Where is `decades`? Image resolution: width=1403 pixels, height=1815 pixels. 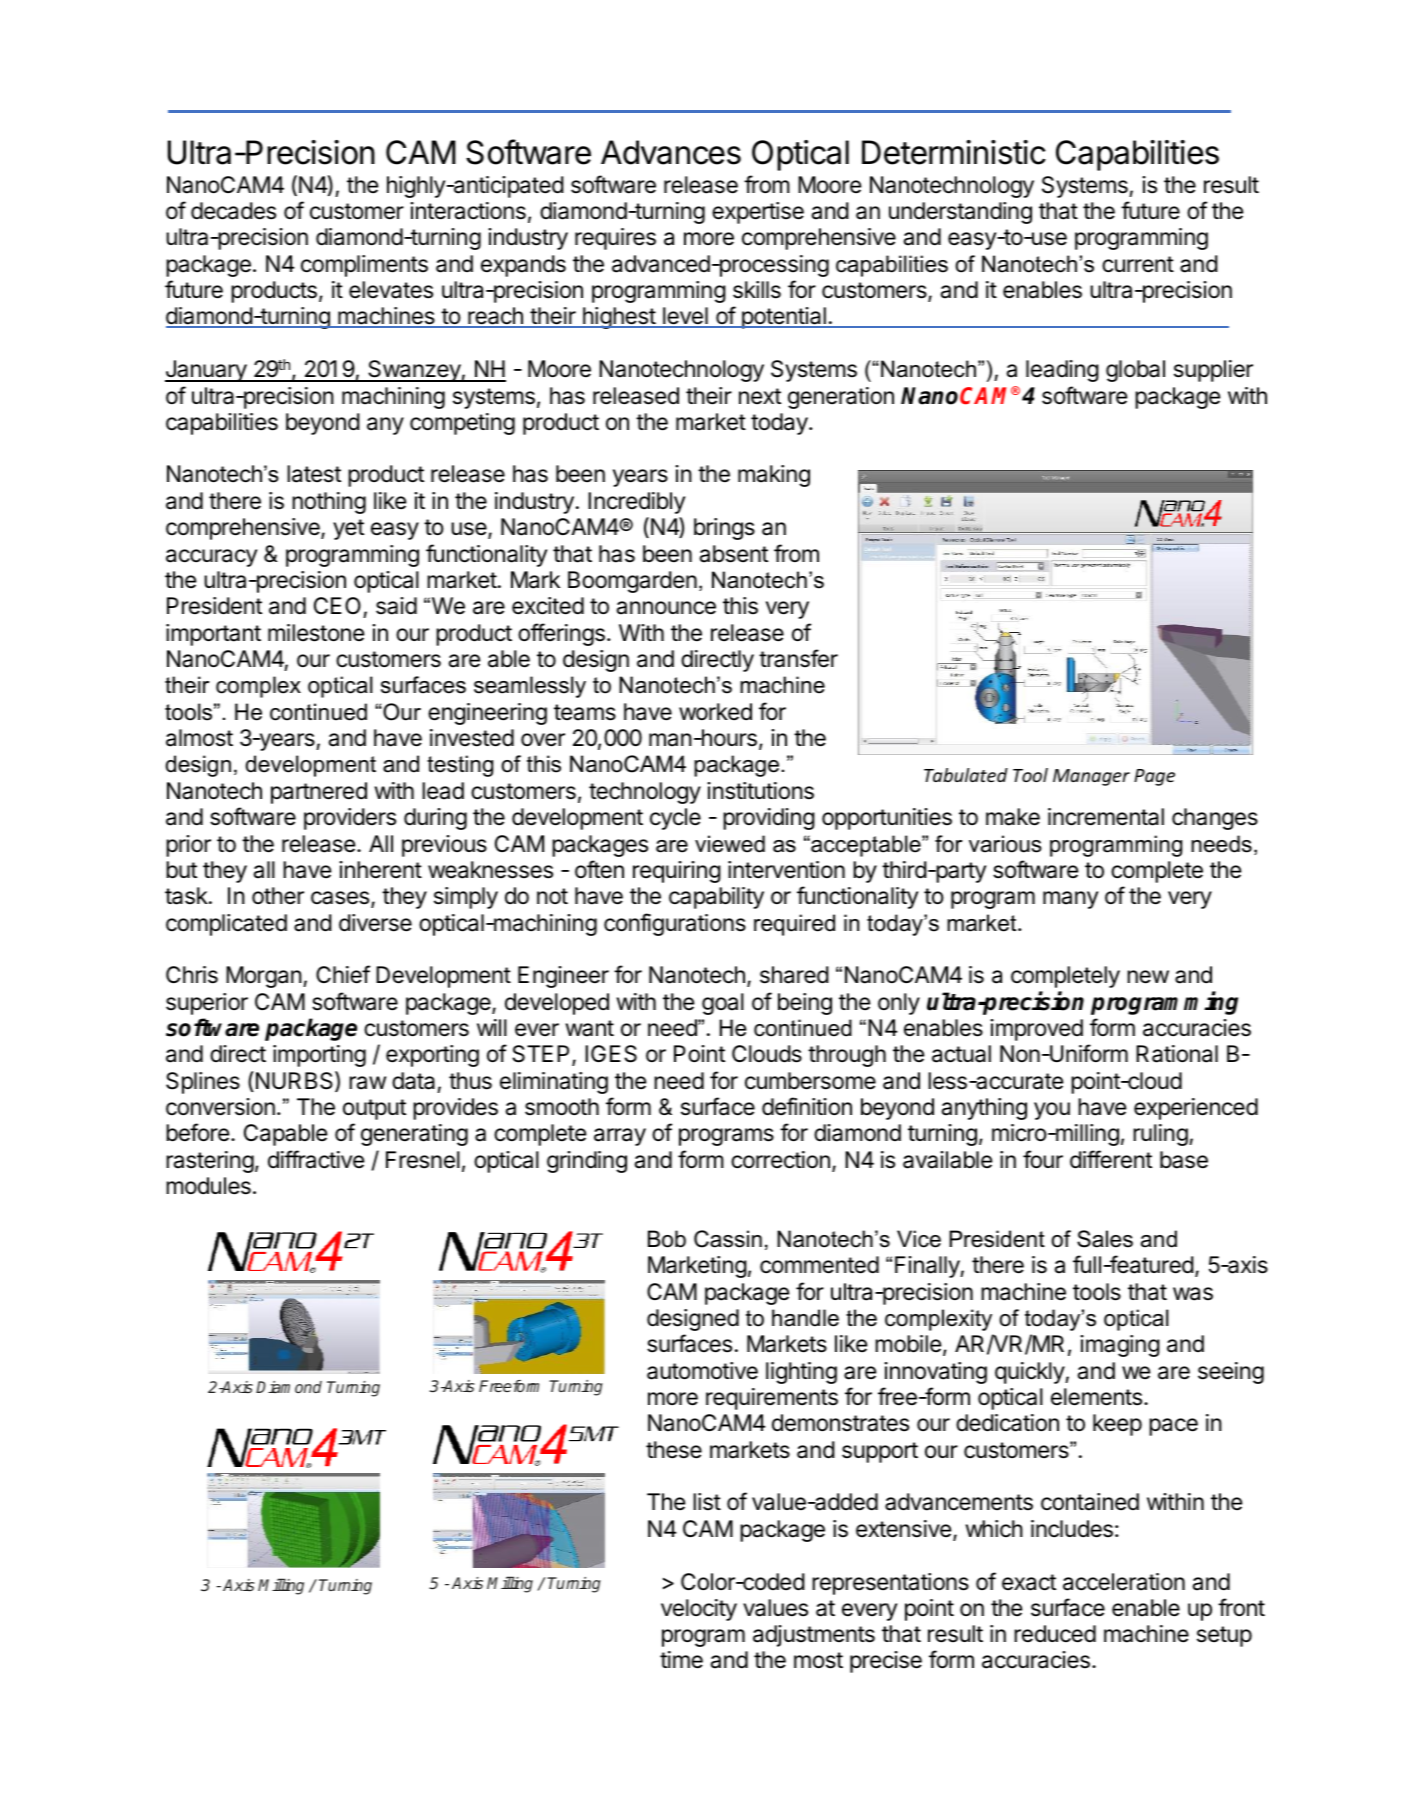 decades is located at coordinates (233, 211).
